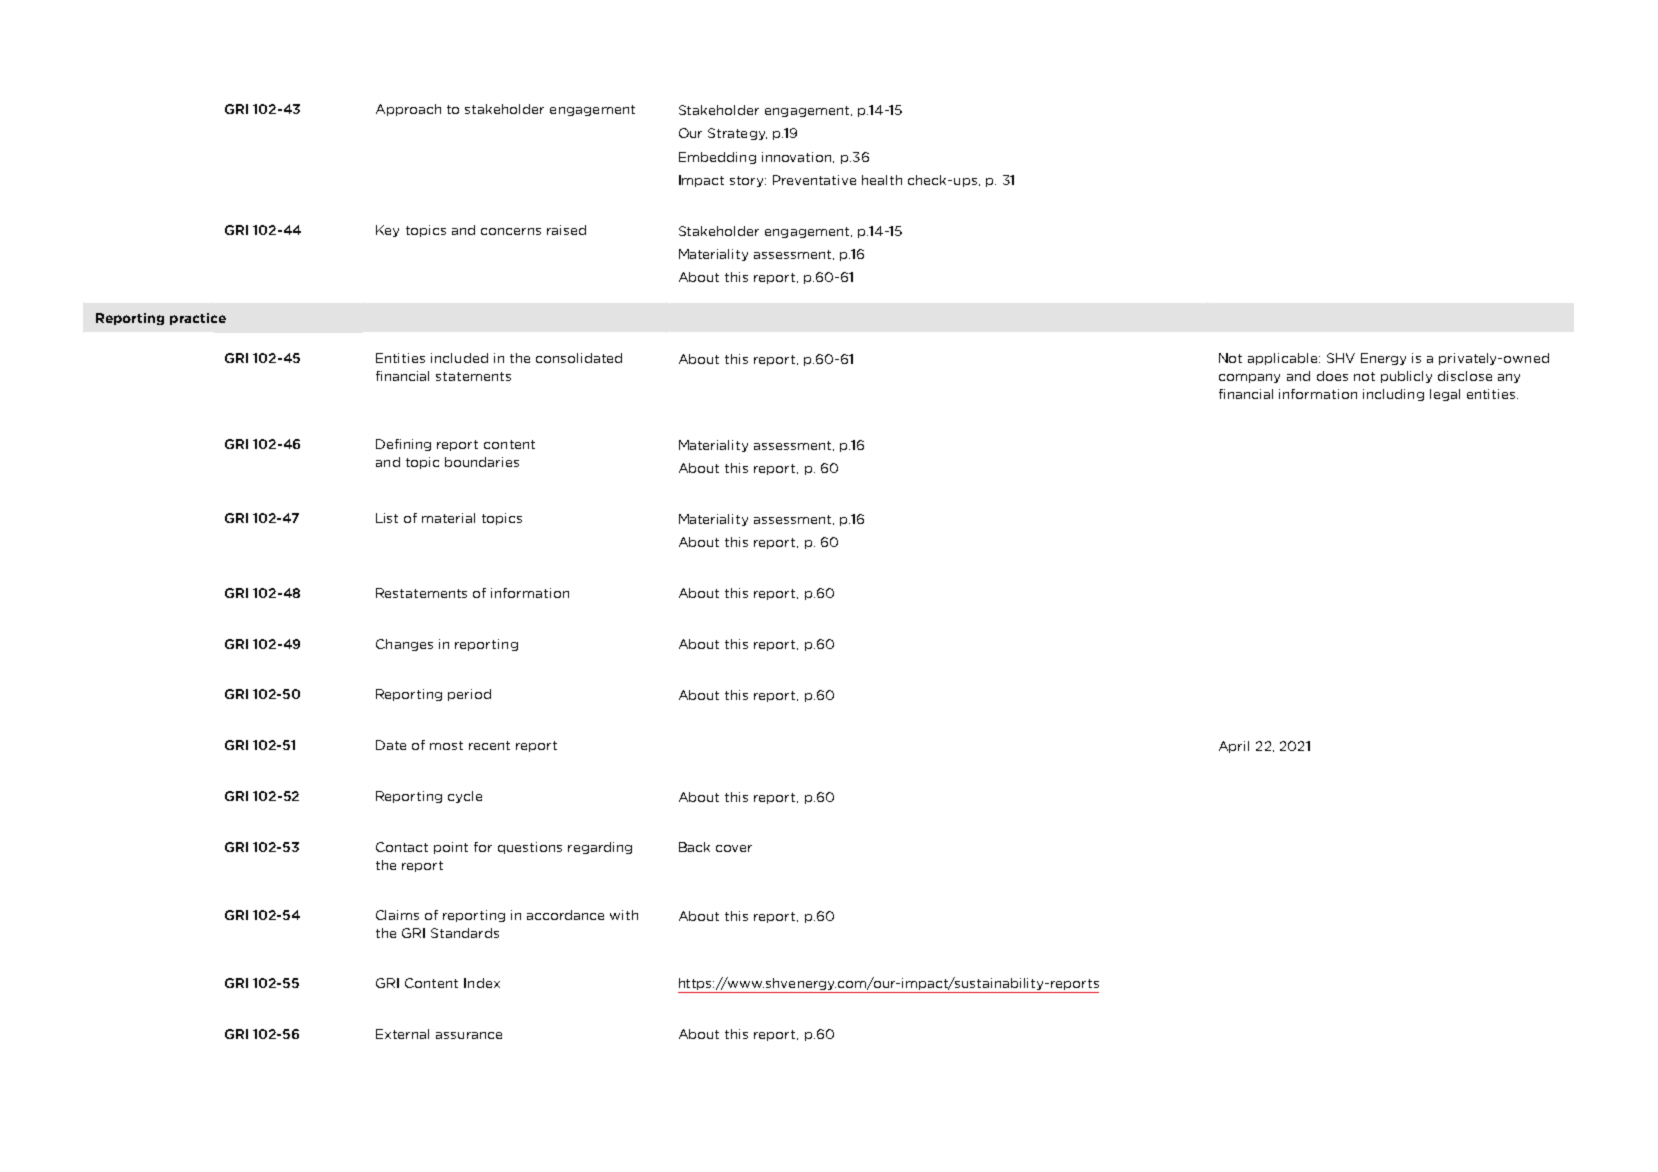 The image size is (1658, 1172). What do you see at coordinates (624, 915) in the screenshot?
I see `with` at bounding box center [624, 915].
